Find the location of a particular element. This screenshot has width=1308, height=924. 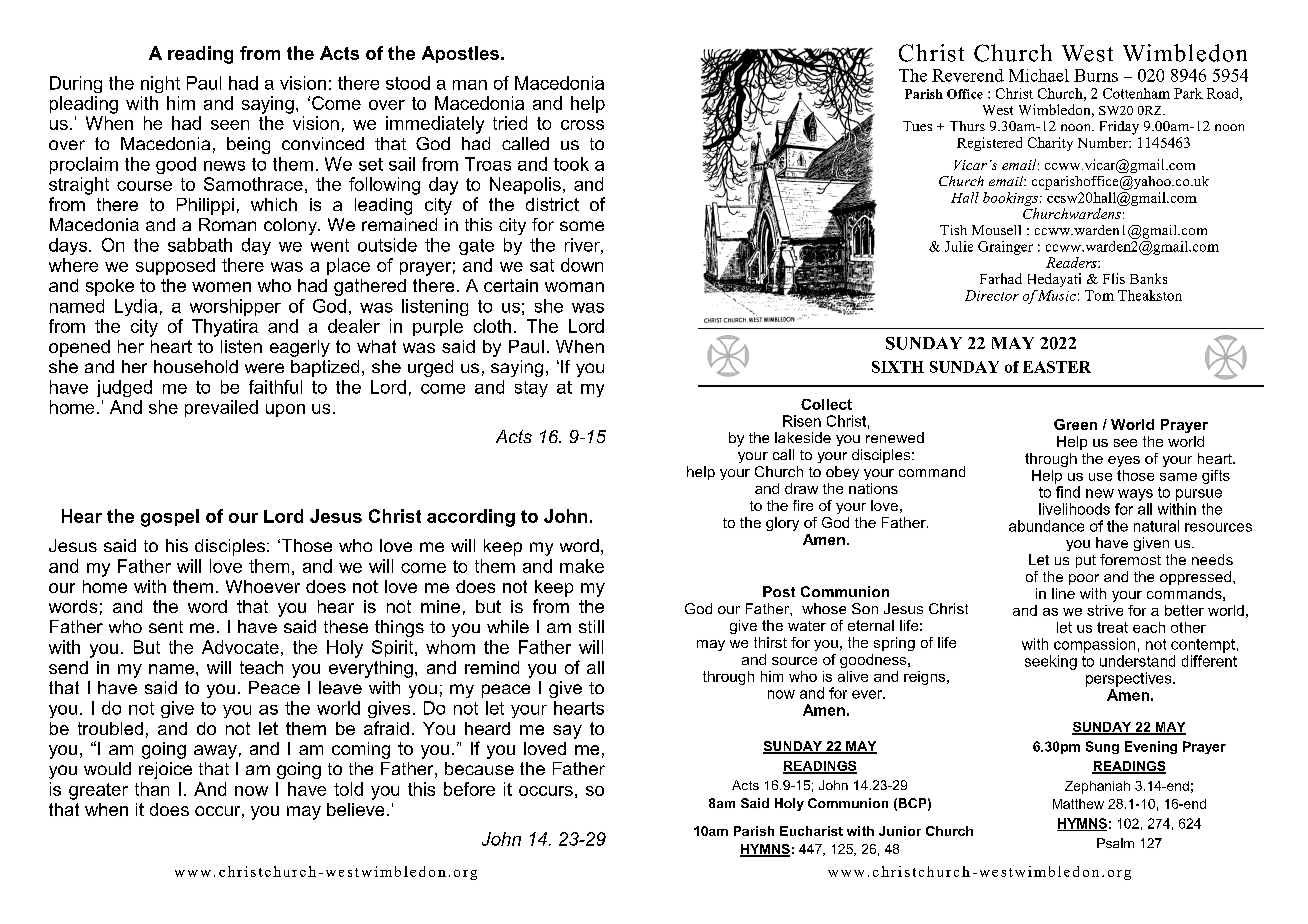

poor is located at coordinates (1084, 579).
